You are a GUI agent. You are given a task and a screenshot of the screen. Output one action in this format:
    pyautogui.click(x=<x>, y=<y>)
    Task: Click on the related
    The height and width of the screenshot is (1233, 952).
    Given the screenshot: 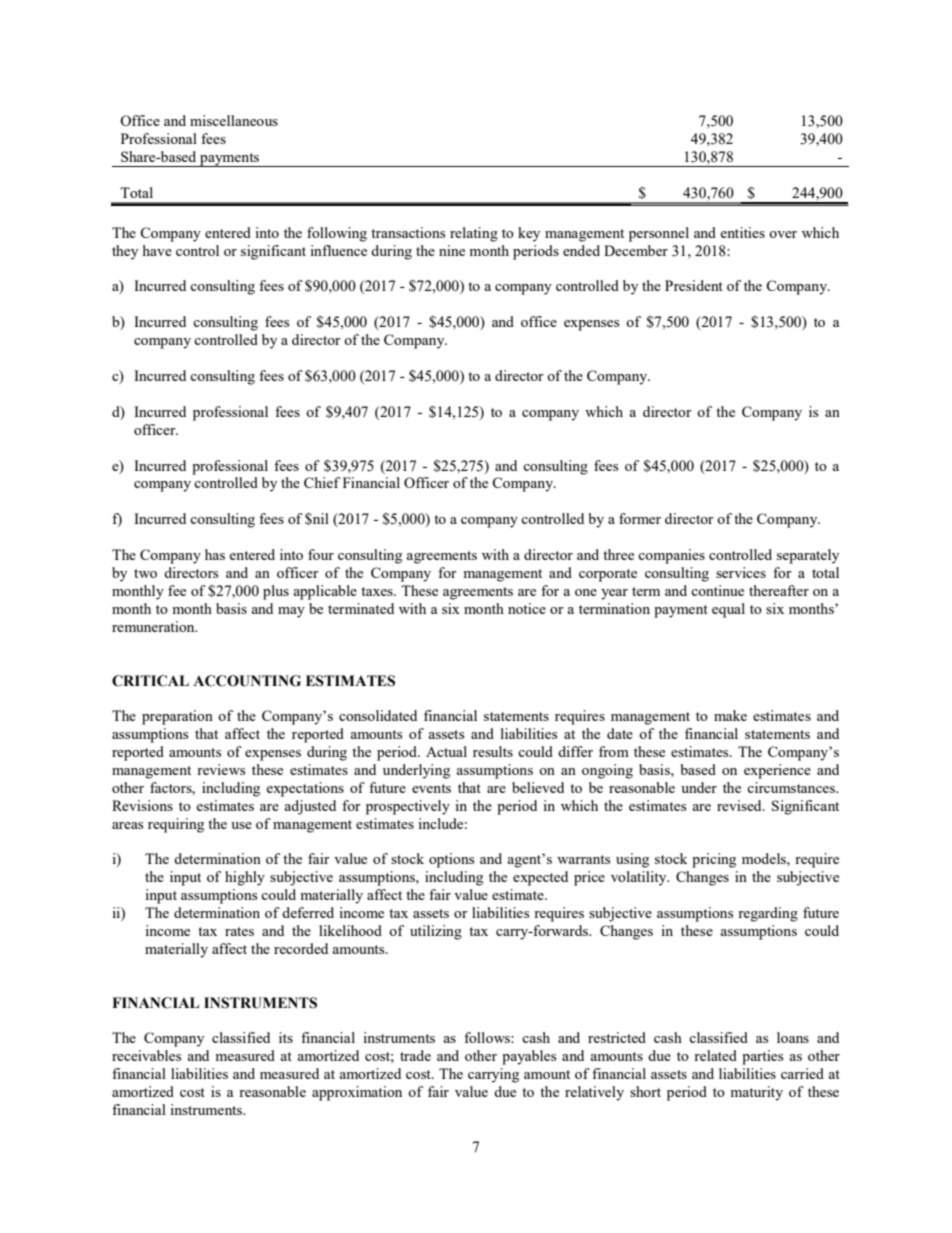 What is the action you would take?
    pyautogui.click(x=715, y=1055)
